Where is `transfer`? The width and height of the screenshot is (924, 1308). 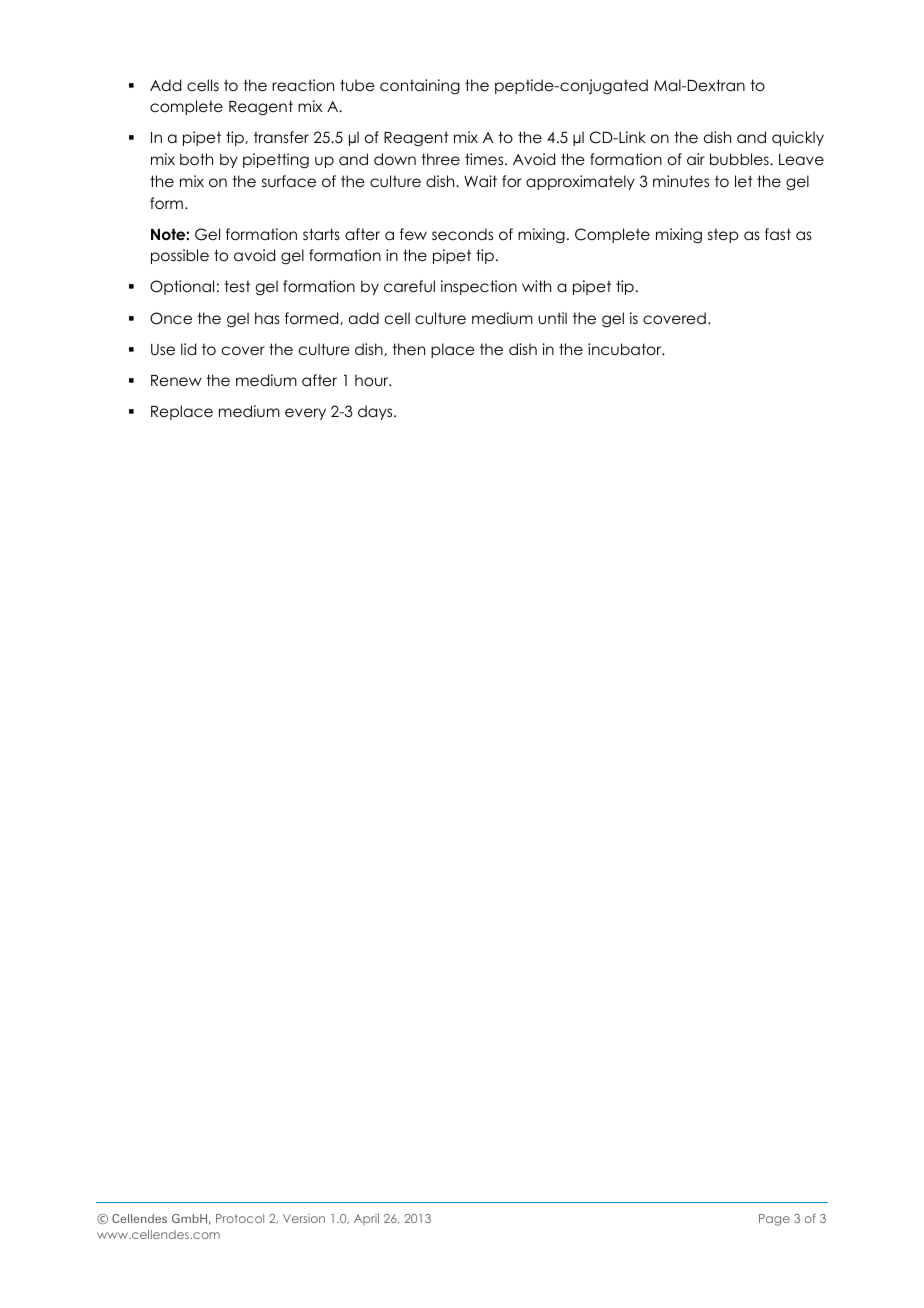
transfer is located at coordinates (281, 137).
